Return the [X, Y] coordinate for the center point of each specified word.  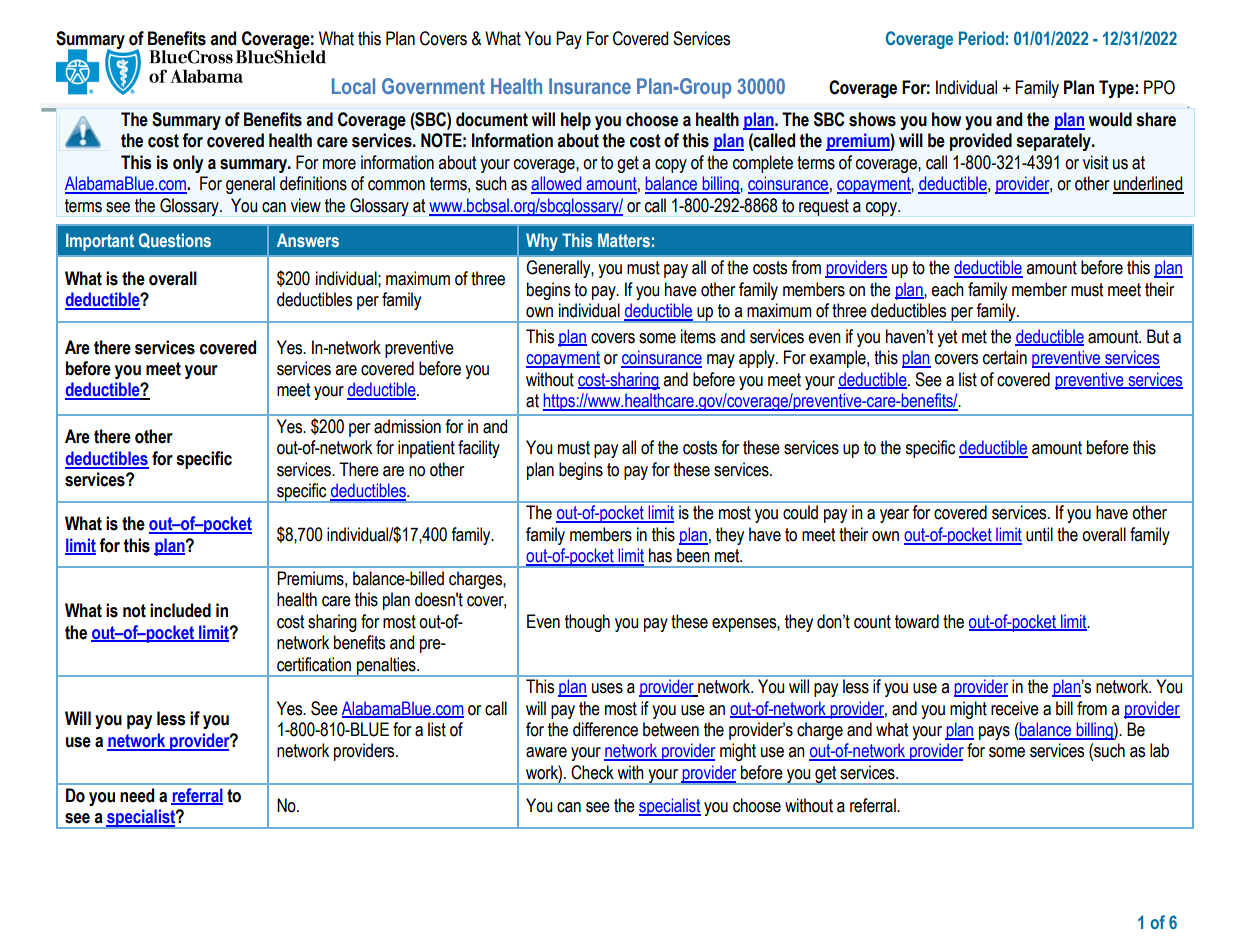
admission [407, 426]
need [137, 795]
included [180, 610]
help [576, 121]
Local [353, 86]
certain [1005, 357]
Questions [175, 240]
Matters [624, 240]
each [947, 289]
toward [917, 621]
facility [479, 449]
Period [981, 38]
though [587, 623]
